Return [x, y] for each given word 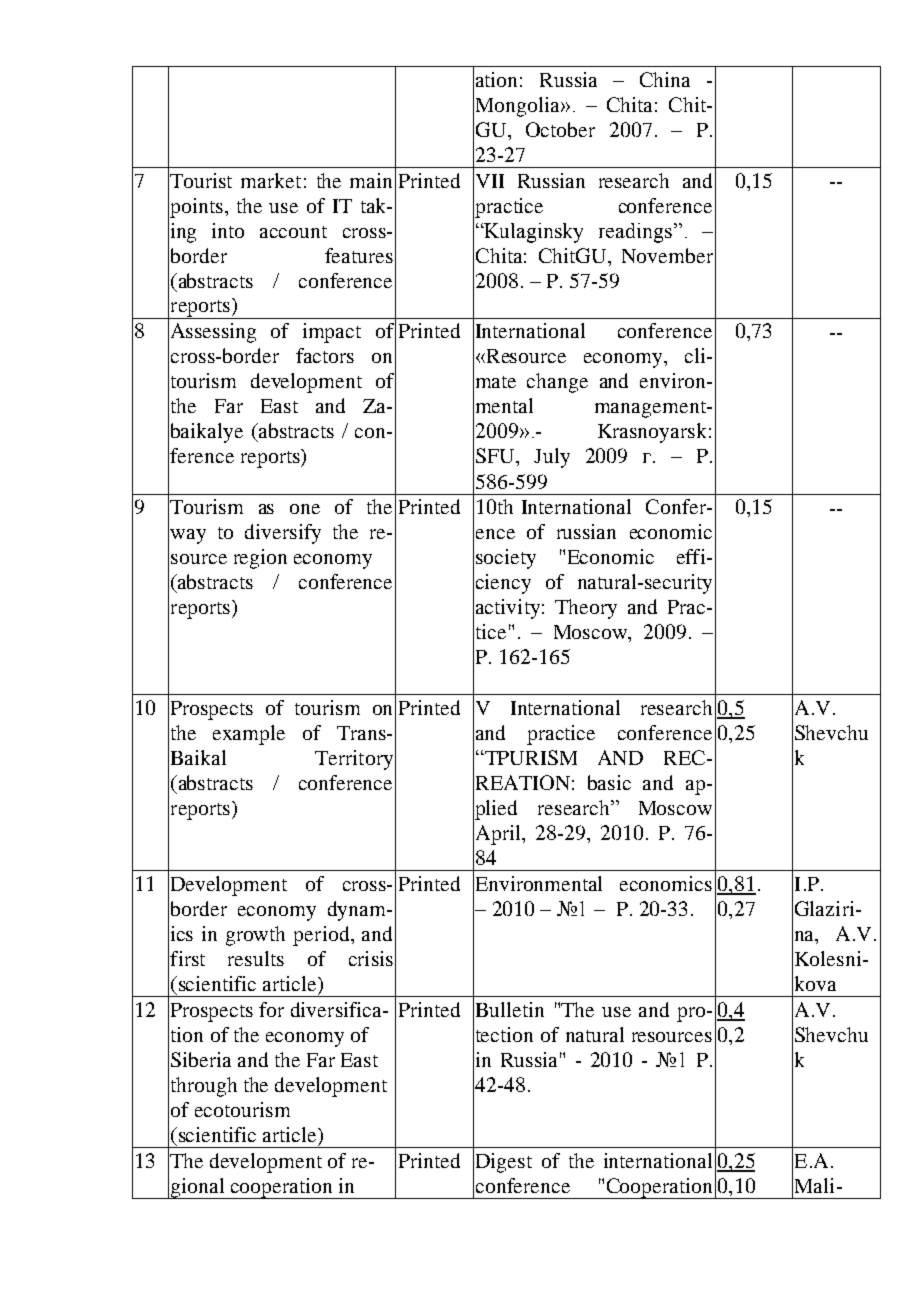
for [271, 1009]
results [256, 958]
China [665, 79]
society [506, 559]
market [271, 180]
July [552, 458]
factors [325, 355]
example [249, 735]
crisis [371, 958]
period [322, 936]
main [371, 180]
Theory [586, 609]
